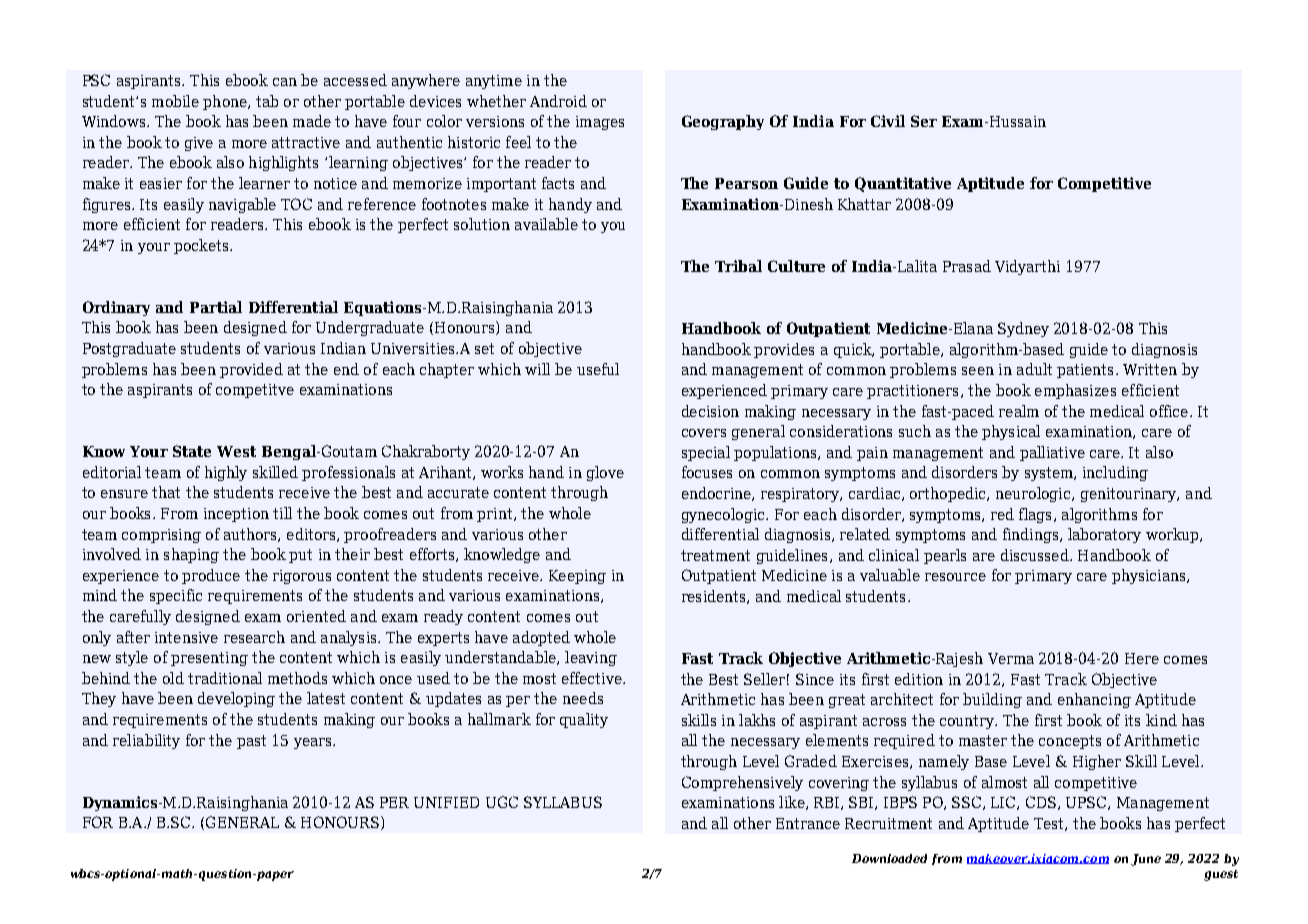 The height and width of the document is (924, 1308). What do you see at coordinates (707, 472) in the document?
I see `focuses` at bounding box center [707, 472].
